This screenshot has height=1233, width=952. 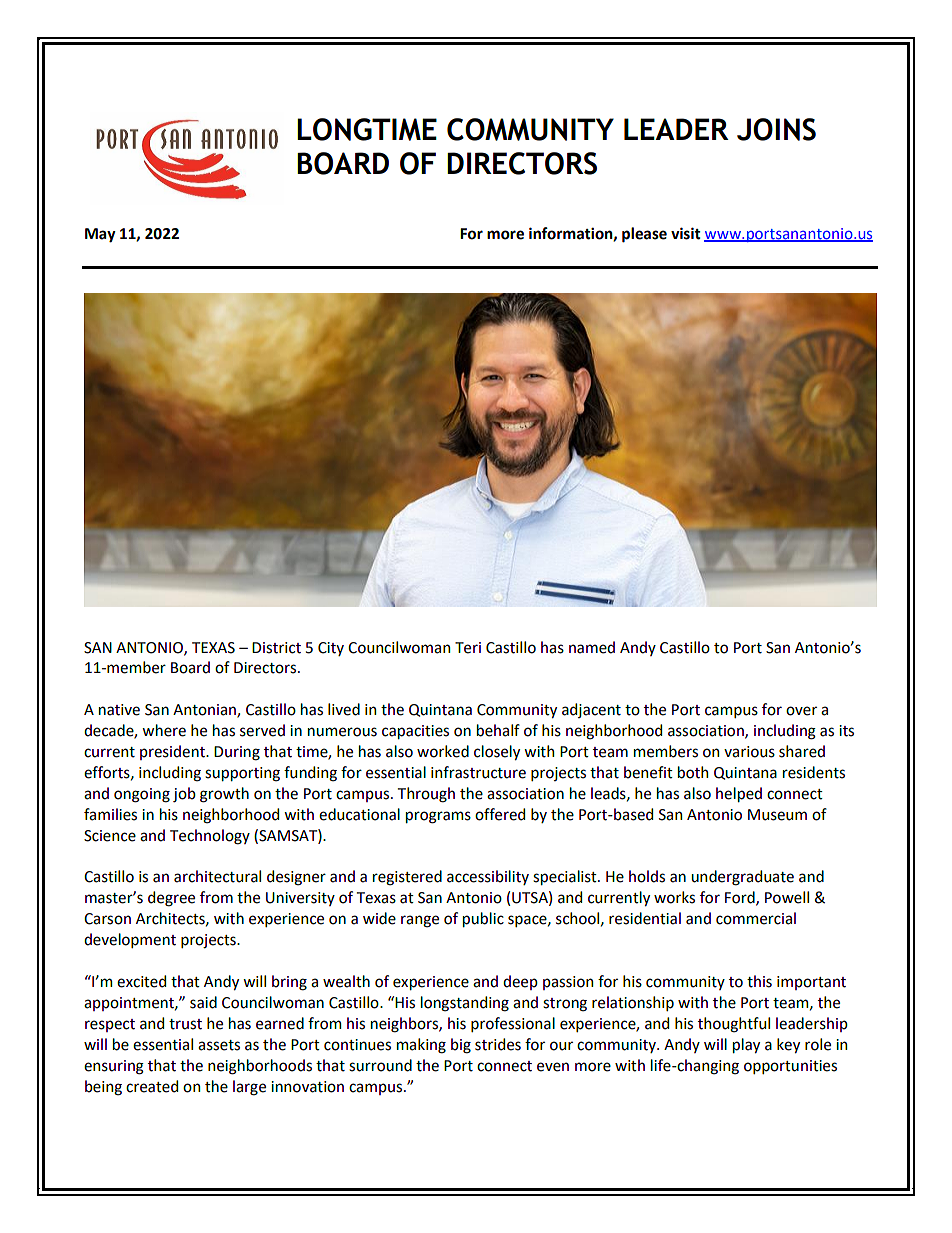 What do you see at coordinates (686, 233) in the screenshot?
I see `visit` at bounding box center [686, 233].
